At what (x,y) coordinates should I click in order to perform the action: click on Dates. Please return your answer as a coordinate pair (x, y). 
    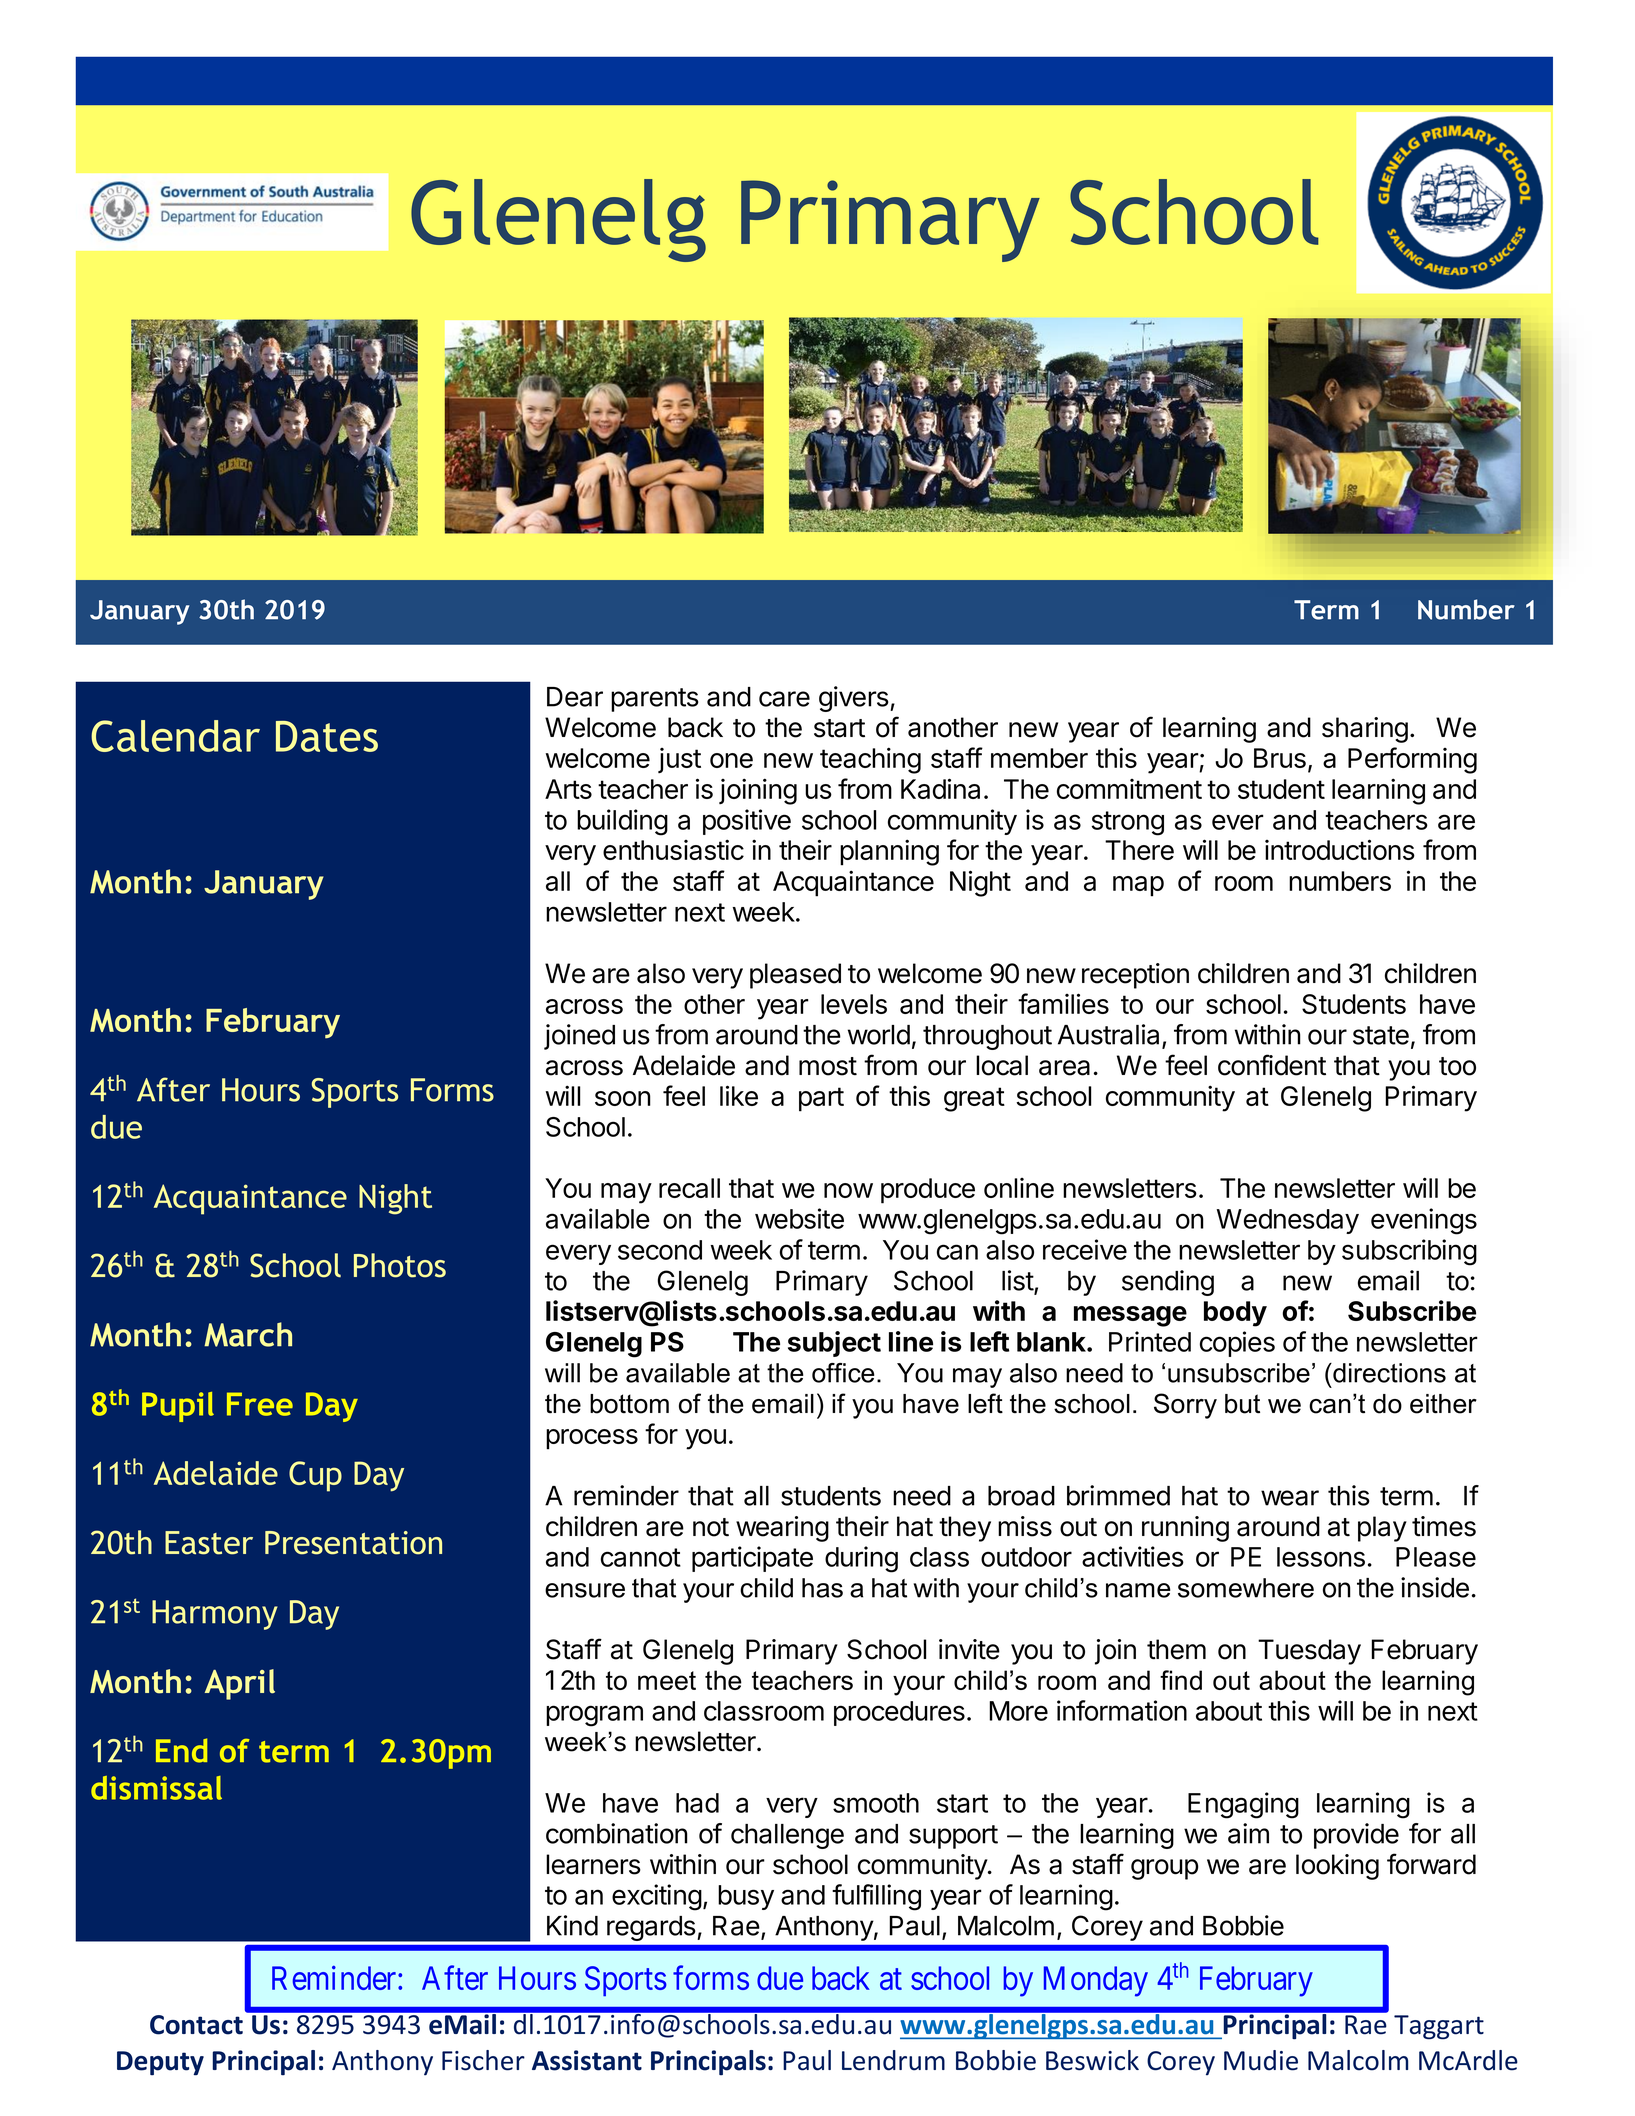
    Looking at the image, I should click on (327, 736).
